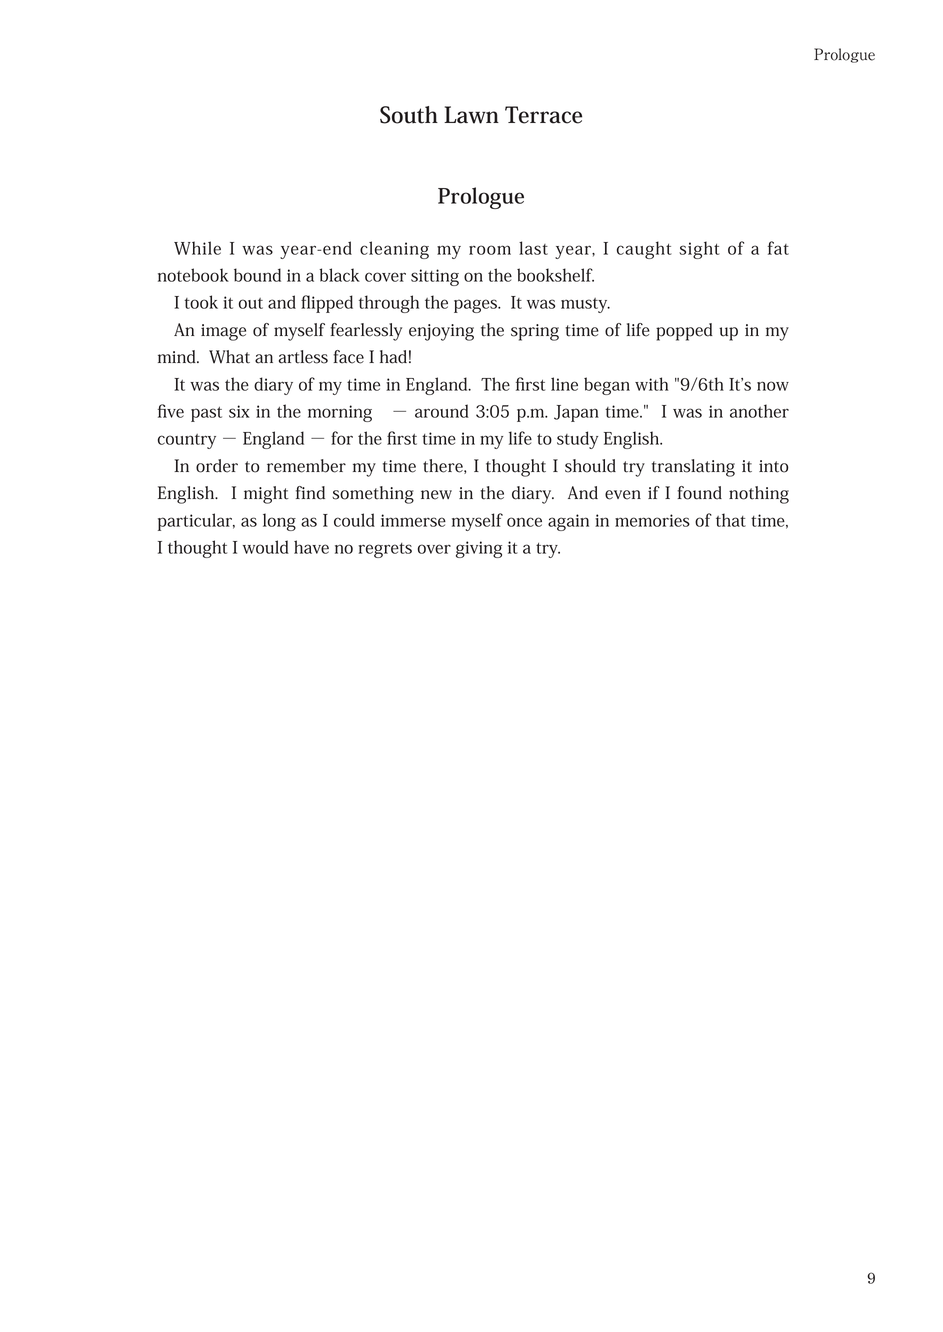 The height and width of the screenshot is (1332, 943). What do you see at coordinates (684, 332) in the screenshot?
I see `popped` at bounding box center [684, 332].
